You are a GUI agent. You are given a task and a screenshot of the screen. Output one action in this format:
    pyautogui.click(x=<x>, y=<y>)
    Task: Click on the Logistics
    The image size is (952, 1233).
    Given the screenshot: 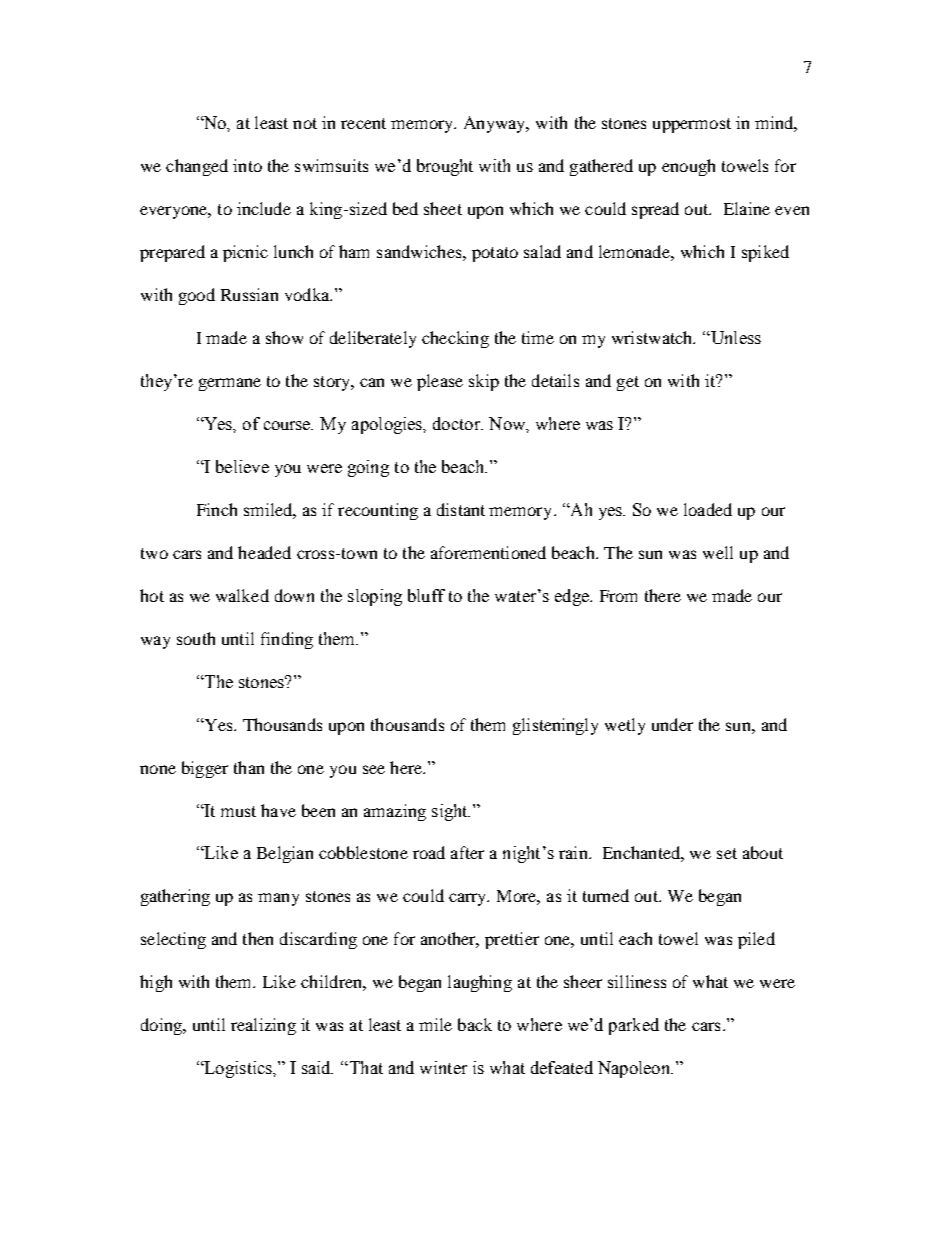 What is the action you would take?
    pyautogui.click(x=238, y=1069)
